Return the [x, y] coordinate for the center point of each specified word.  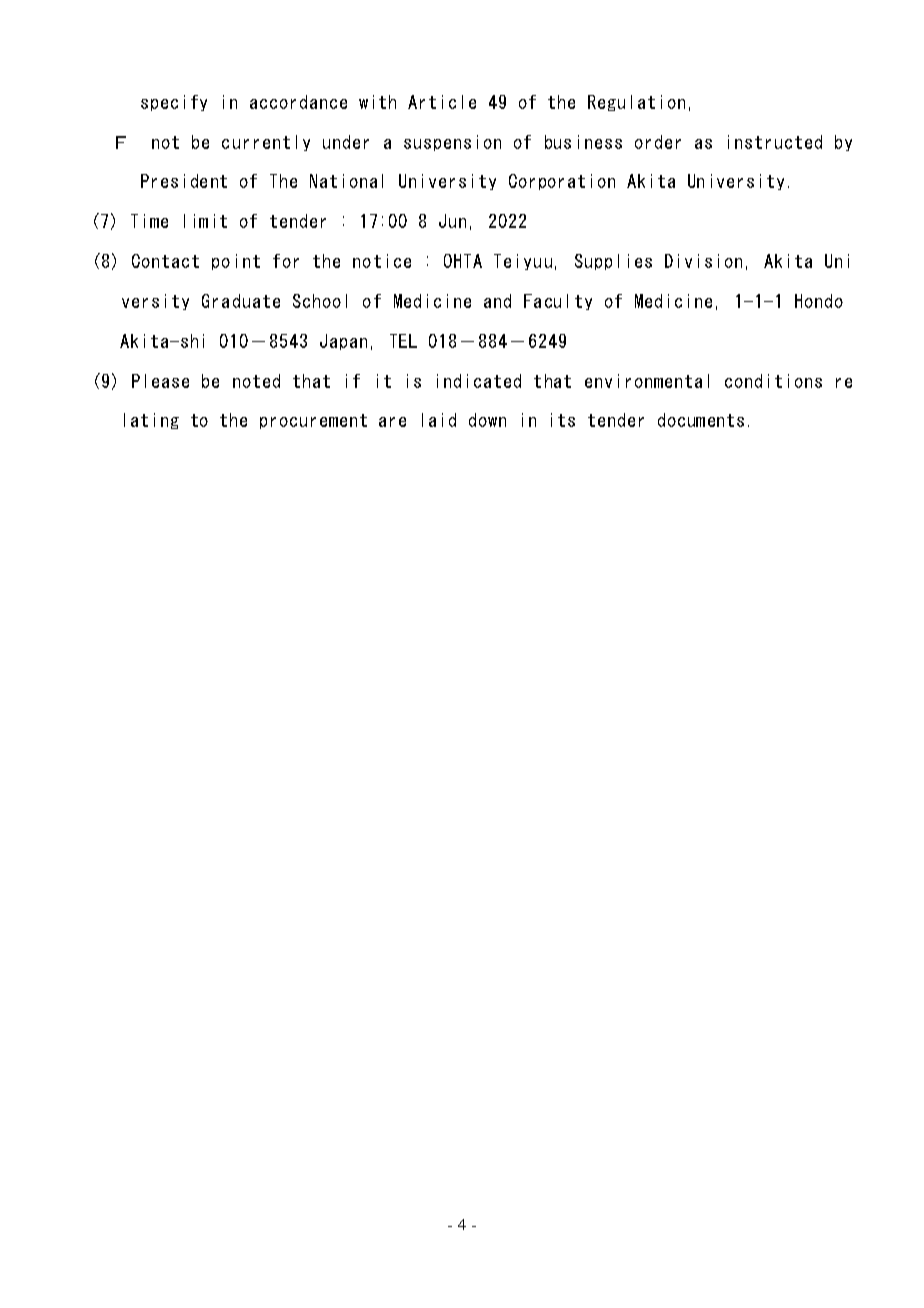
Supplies [613, 262]
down [487, 420]
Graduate [241, 301]
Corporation [562, 182]
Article [442, 102]
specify [174, 103]
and [497, 301]
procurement [313, 421]
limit [205, 221]
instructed [775, 142]
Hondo [819, 301]
